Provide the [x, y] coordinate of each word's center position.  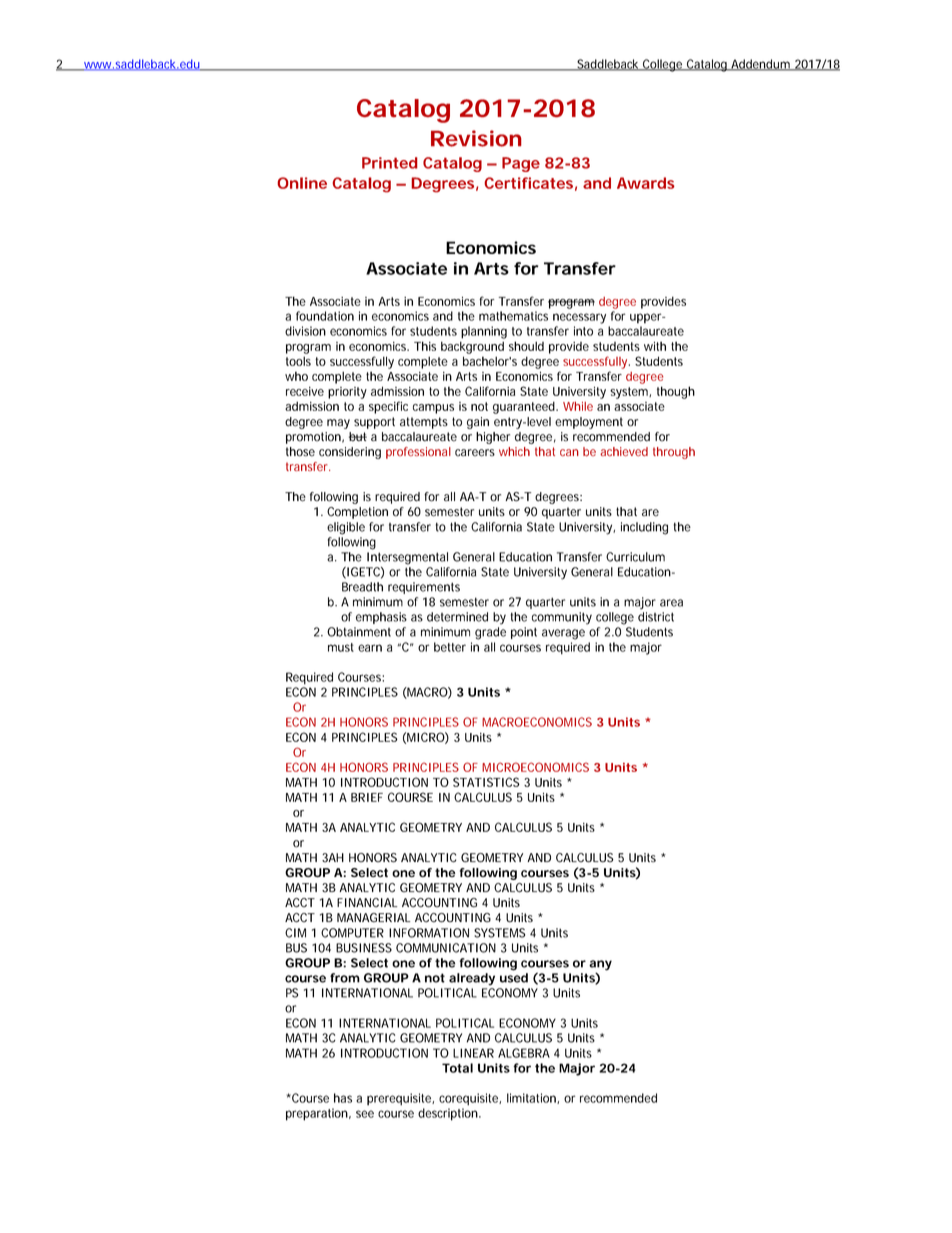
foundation [325, 316]
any [600, 966]
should [526, 346]
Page [521, 164]
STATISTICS [486, 782]
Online [302, 183]
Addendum [760, 65]
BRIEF [367, 797]
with [655, 346]
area [671, 603]
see [365, 1114]
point [524, 633]
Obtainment [359, 632]
